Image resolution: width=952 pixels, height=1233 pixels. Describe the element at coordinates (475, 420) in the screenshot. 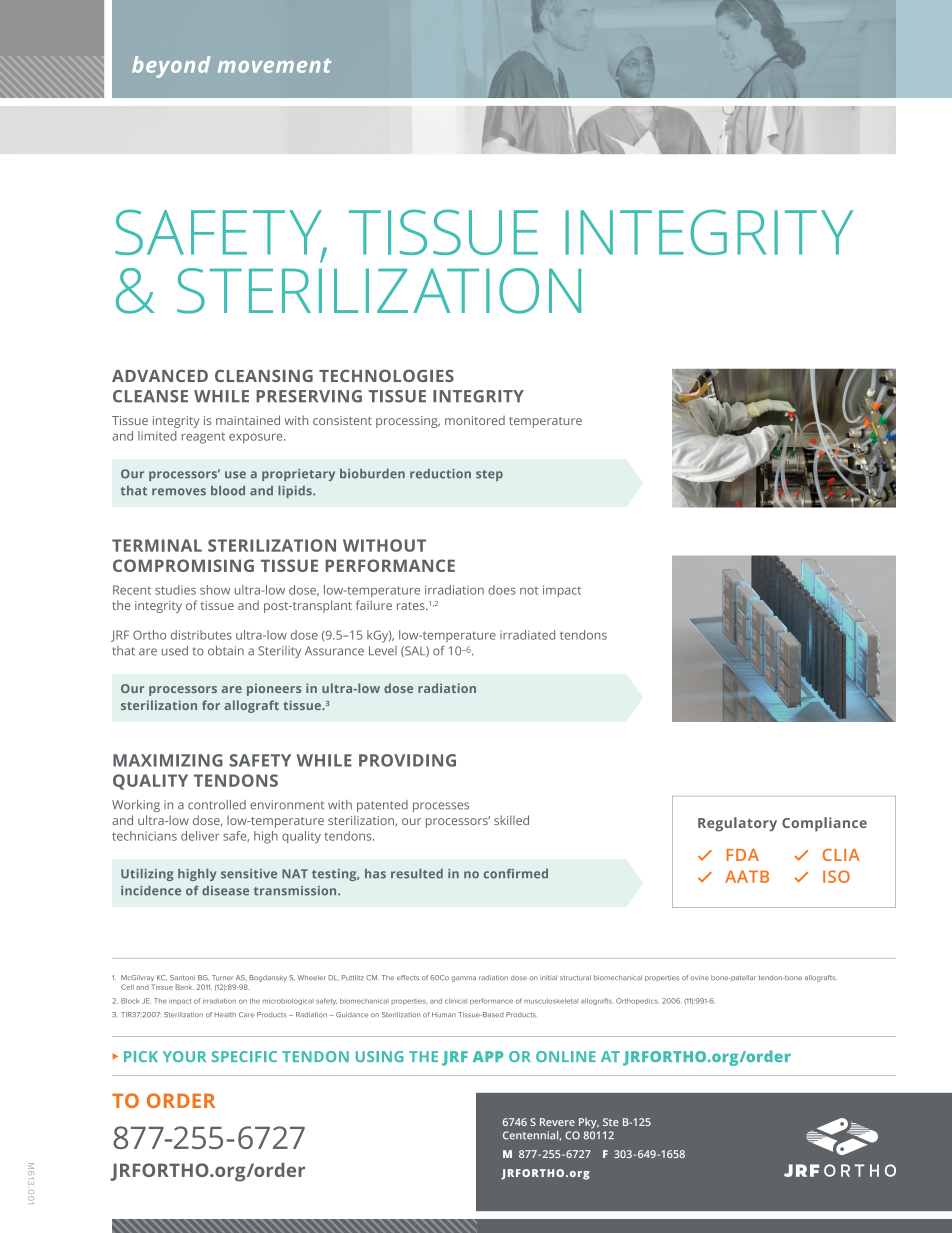

I see `monitored` at that location.
